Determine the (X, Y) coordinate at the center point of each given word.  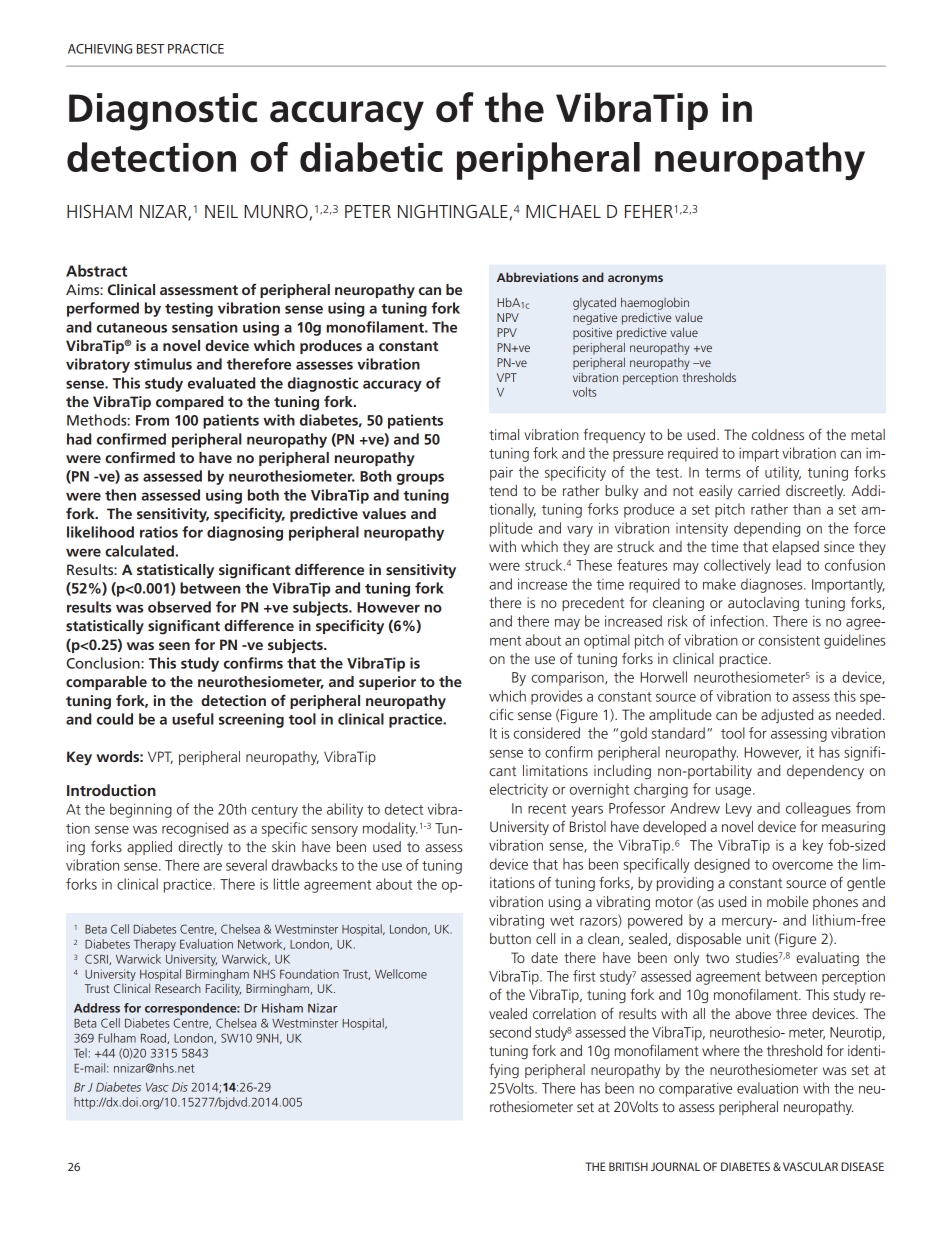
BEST (150, 49)
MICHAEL (563, 211)
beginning (141, 810)
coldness (778, 434)
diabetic (371, 157)
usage (735, 792)
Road (154, 1038)
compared (189, 403)
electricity (518, 790)
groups (420, 479)
